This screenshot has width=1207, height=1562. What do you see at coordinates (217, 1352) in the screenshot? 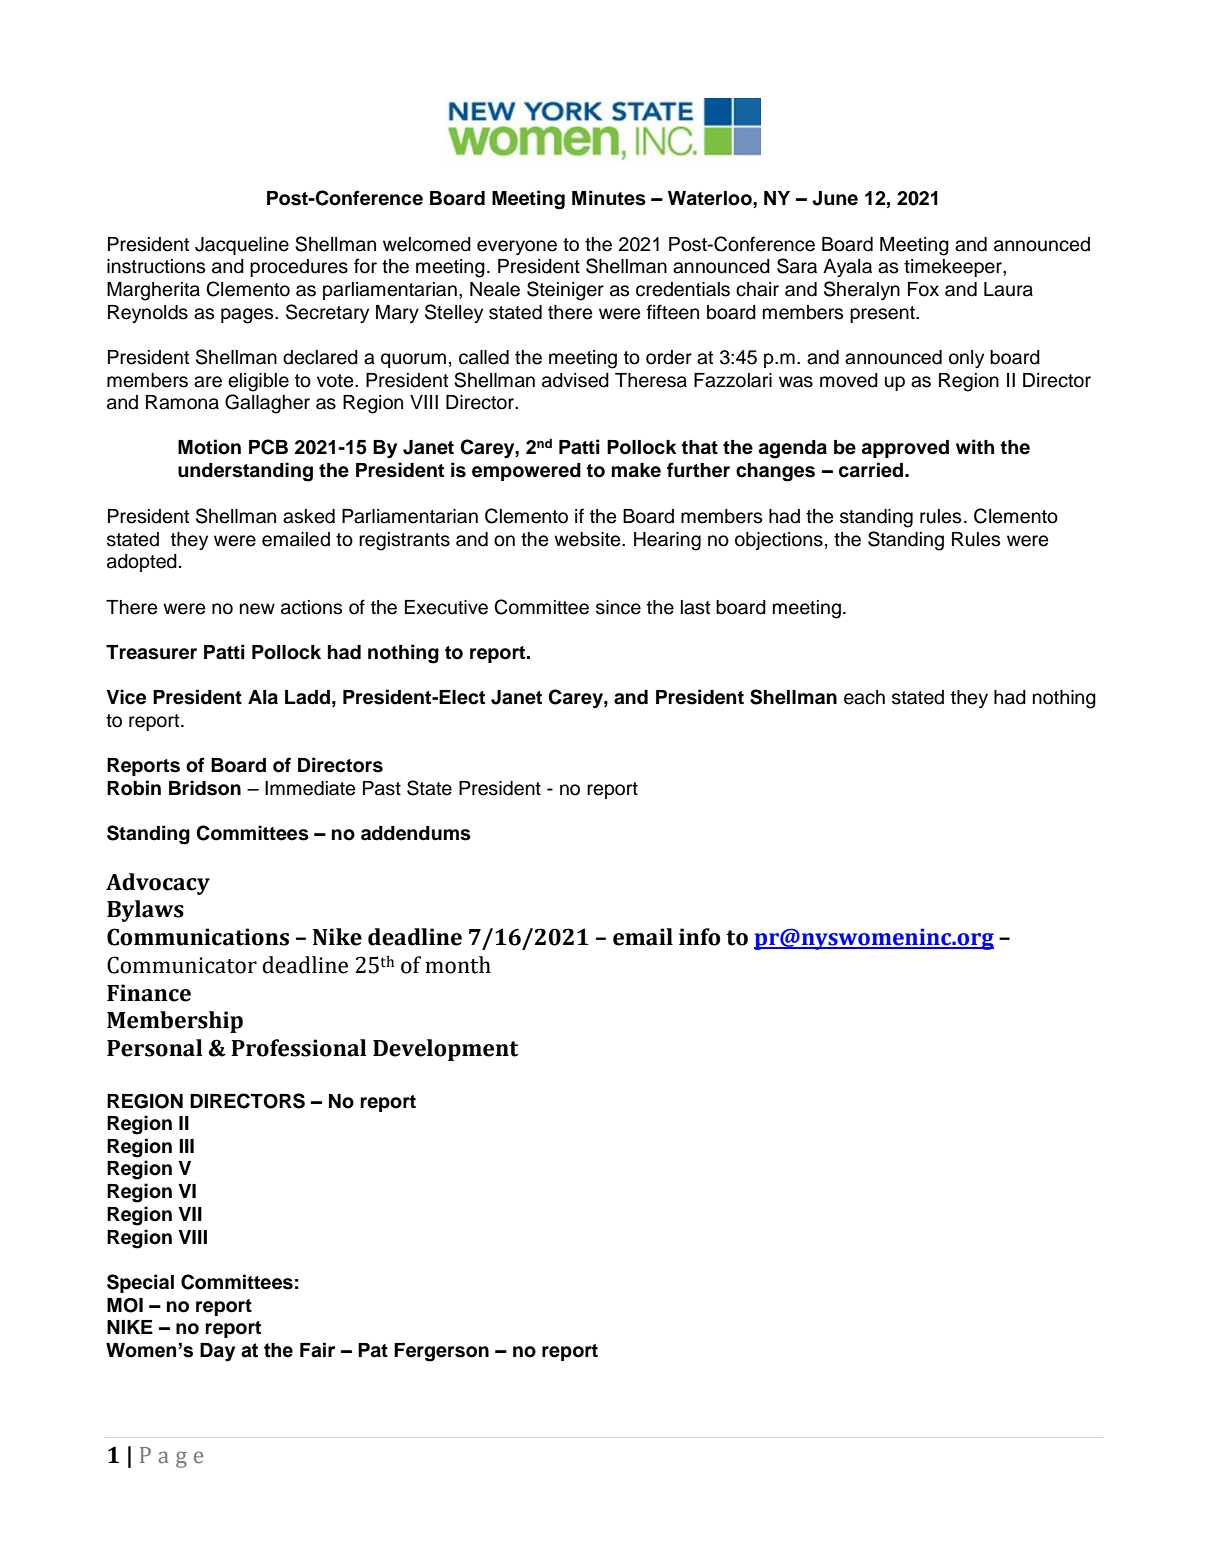
I see `Day` at bounding box center [217, 1352].
